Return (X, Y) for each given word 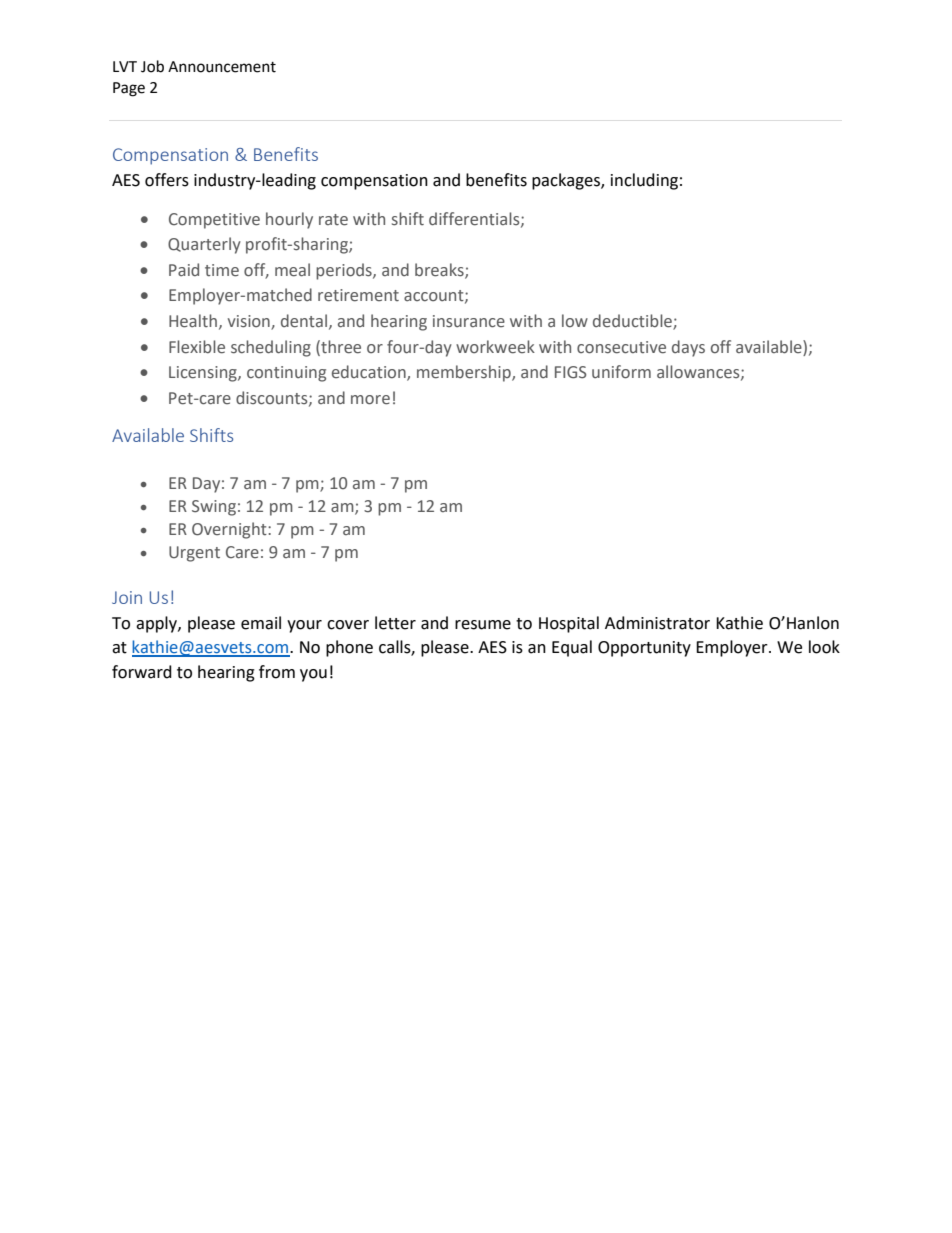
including (644, 181)
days (688, 348)
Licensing (204, 374)
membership (465, 373)
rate (333, 220)
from (277, 672)
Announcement (222, 67)
